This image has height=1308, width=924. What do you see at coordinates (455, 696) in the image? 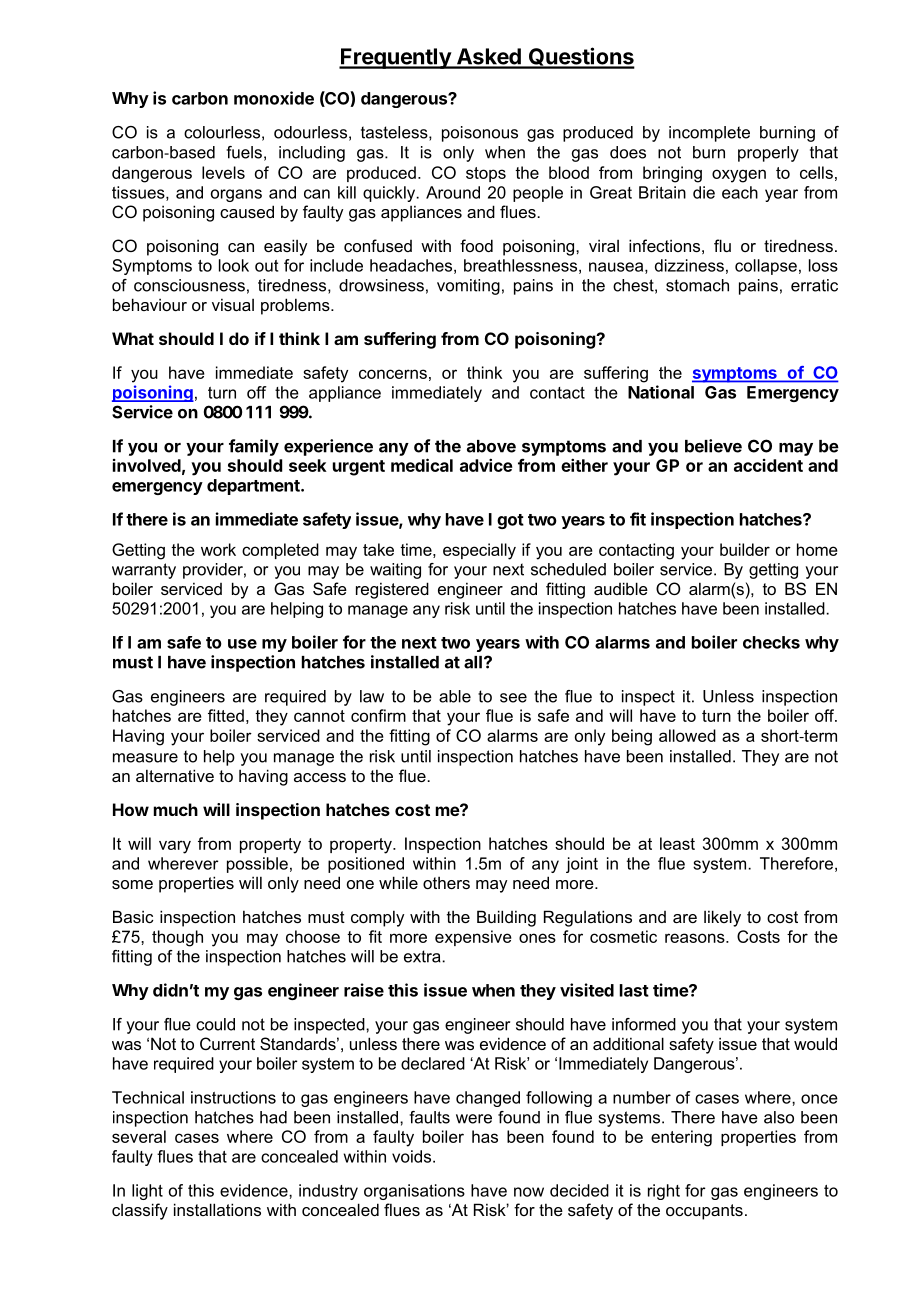
I see `able` at bounding box center [455, 696].
